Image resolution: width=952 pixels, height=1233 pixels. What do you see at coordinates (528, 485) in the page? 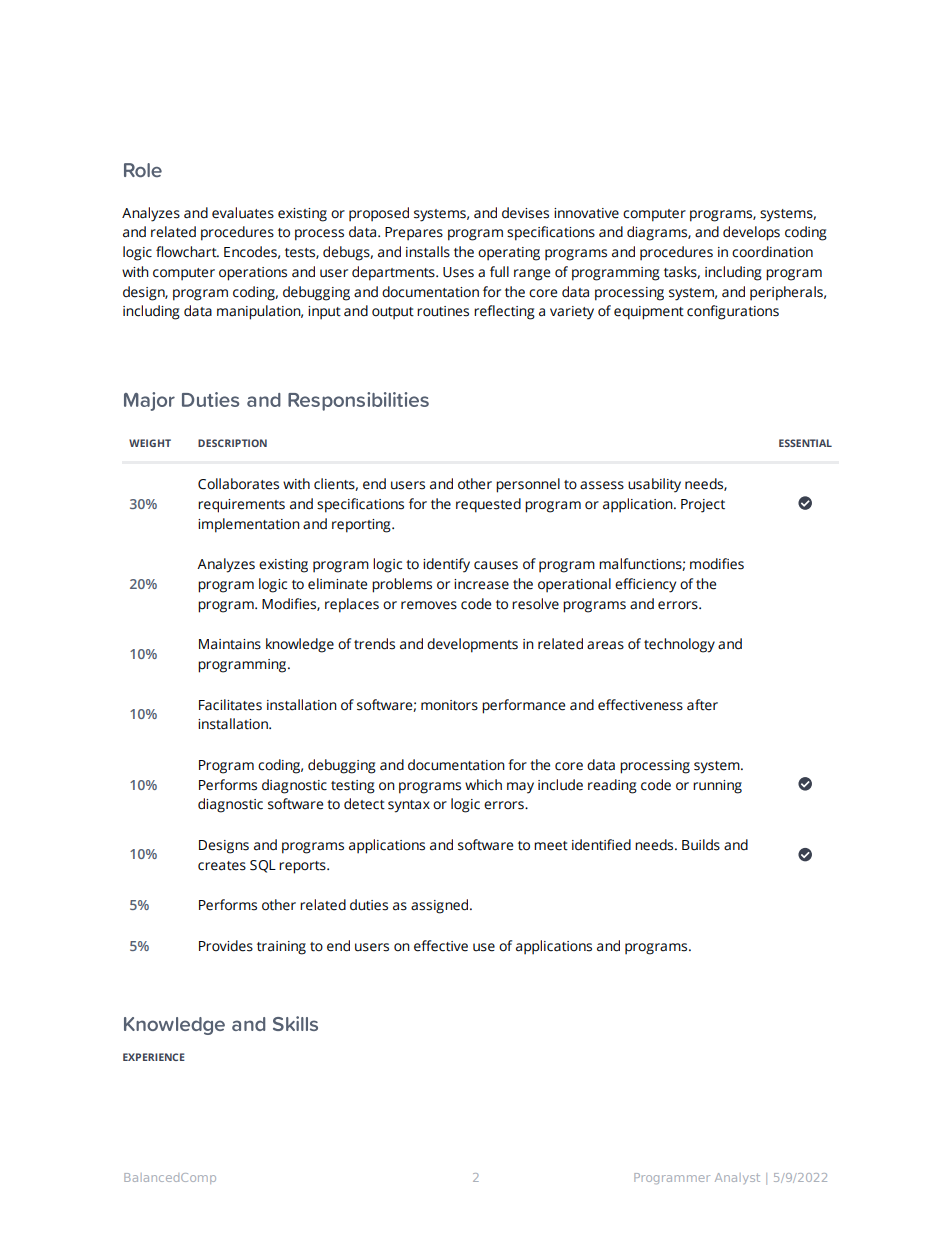
I see `personnel` at bounding box center [528, 485].
